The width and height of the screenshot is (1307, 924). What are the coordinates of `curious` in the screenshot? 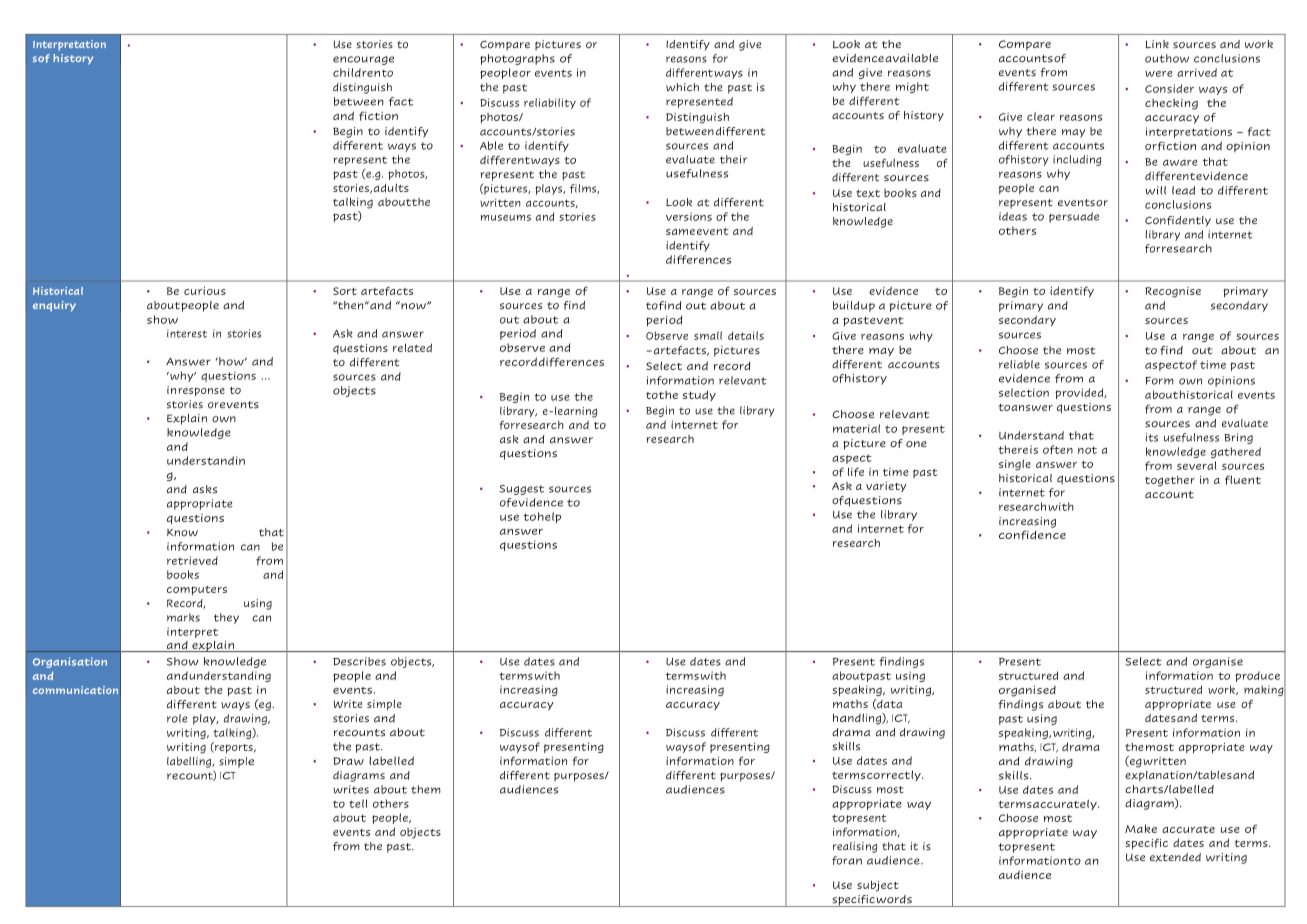 It's located at (205, 291).
